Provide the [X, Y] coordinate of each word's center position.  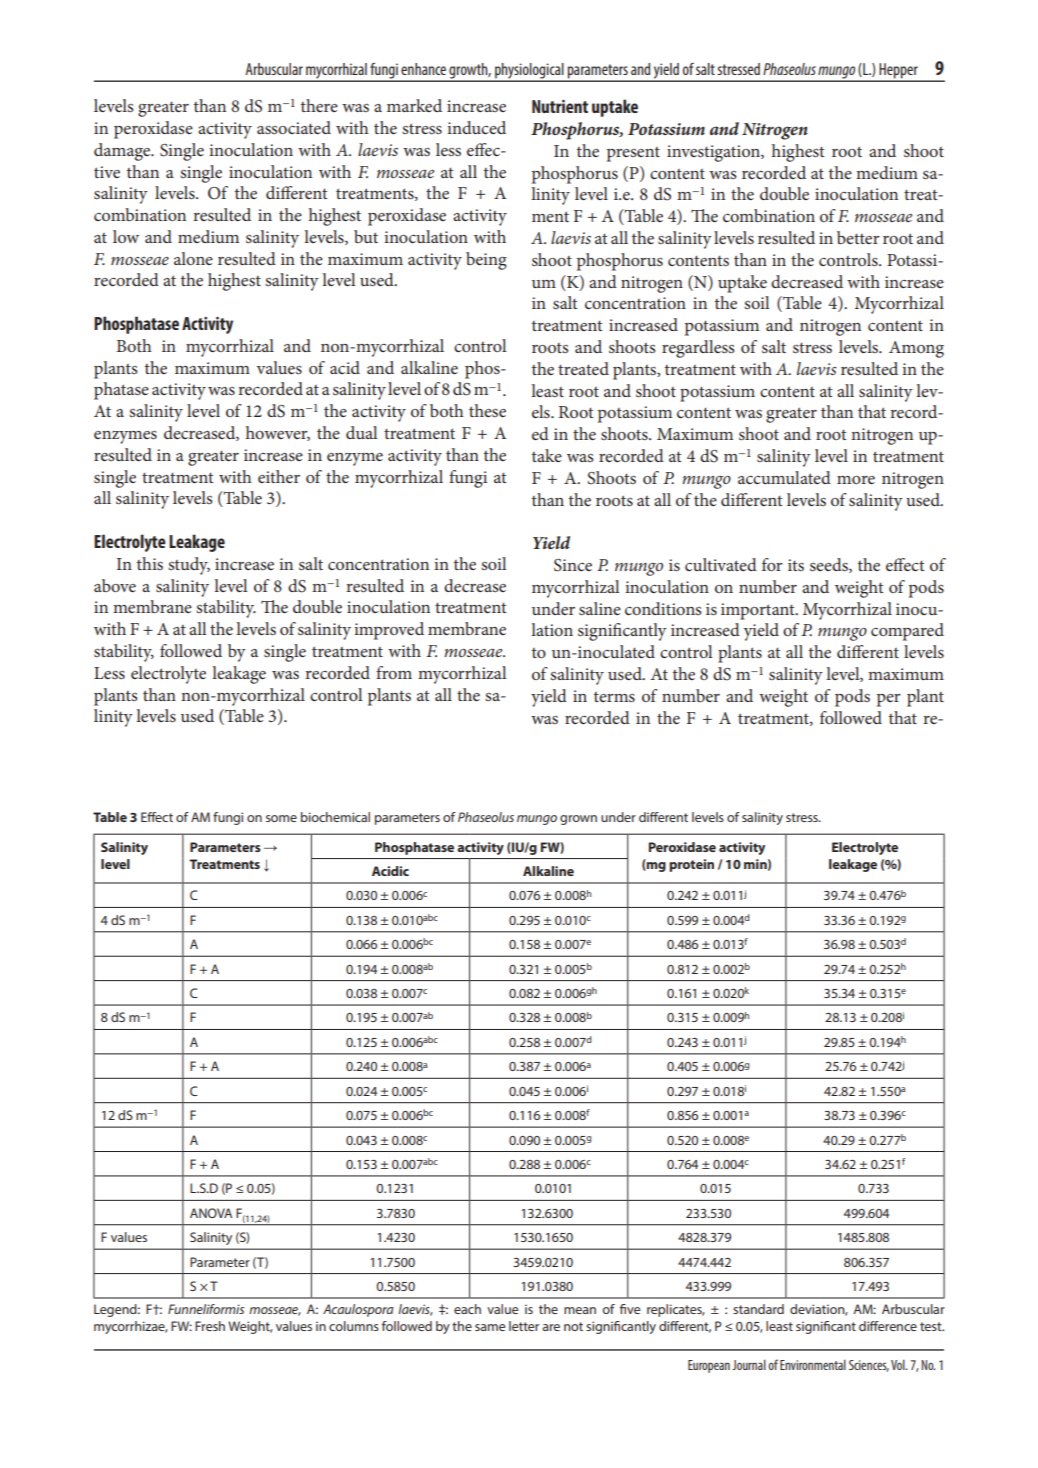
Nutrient [560, 106]
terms [614, 697]
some [281, 818]
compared [907, 632]
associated [294, 127]
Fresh [210, 1326]
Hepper [898, 72]
